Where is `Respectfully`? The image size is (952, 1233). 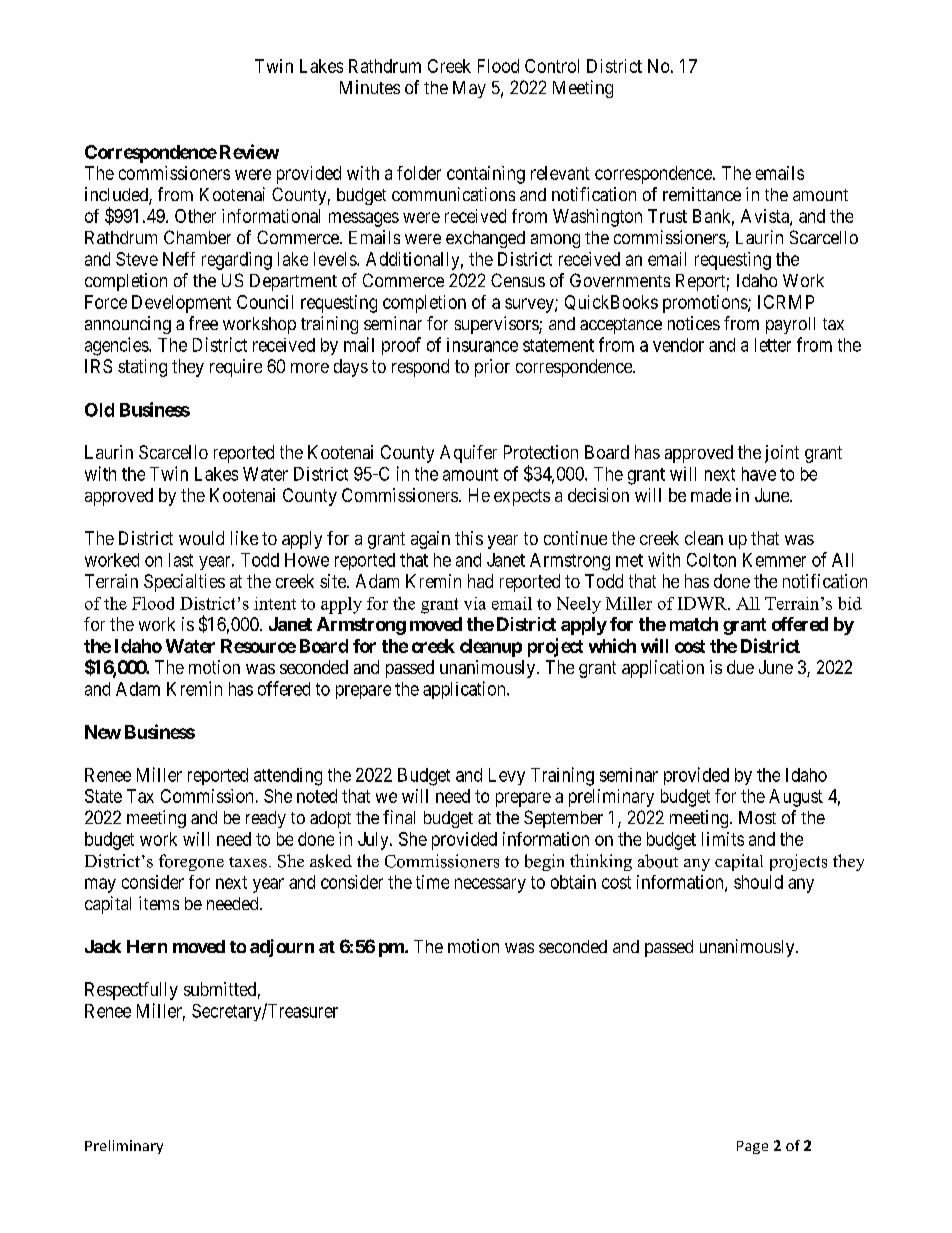
Respectfully is located at coordinates (131, 991).
